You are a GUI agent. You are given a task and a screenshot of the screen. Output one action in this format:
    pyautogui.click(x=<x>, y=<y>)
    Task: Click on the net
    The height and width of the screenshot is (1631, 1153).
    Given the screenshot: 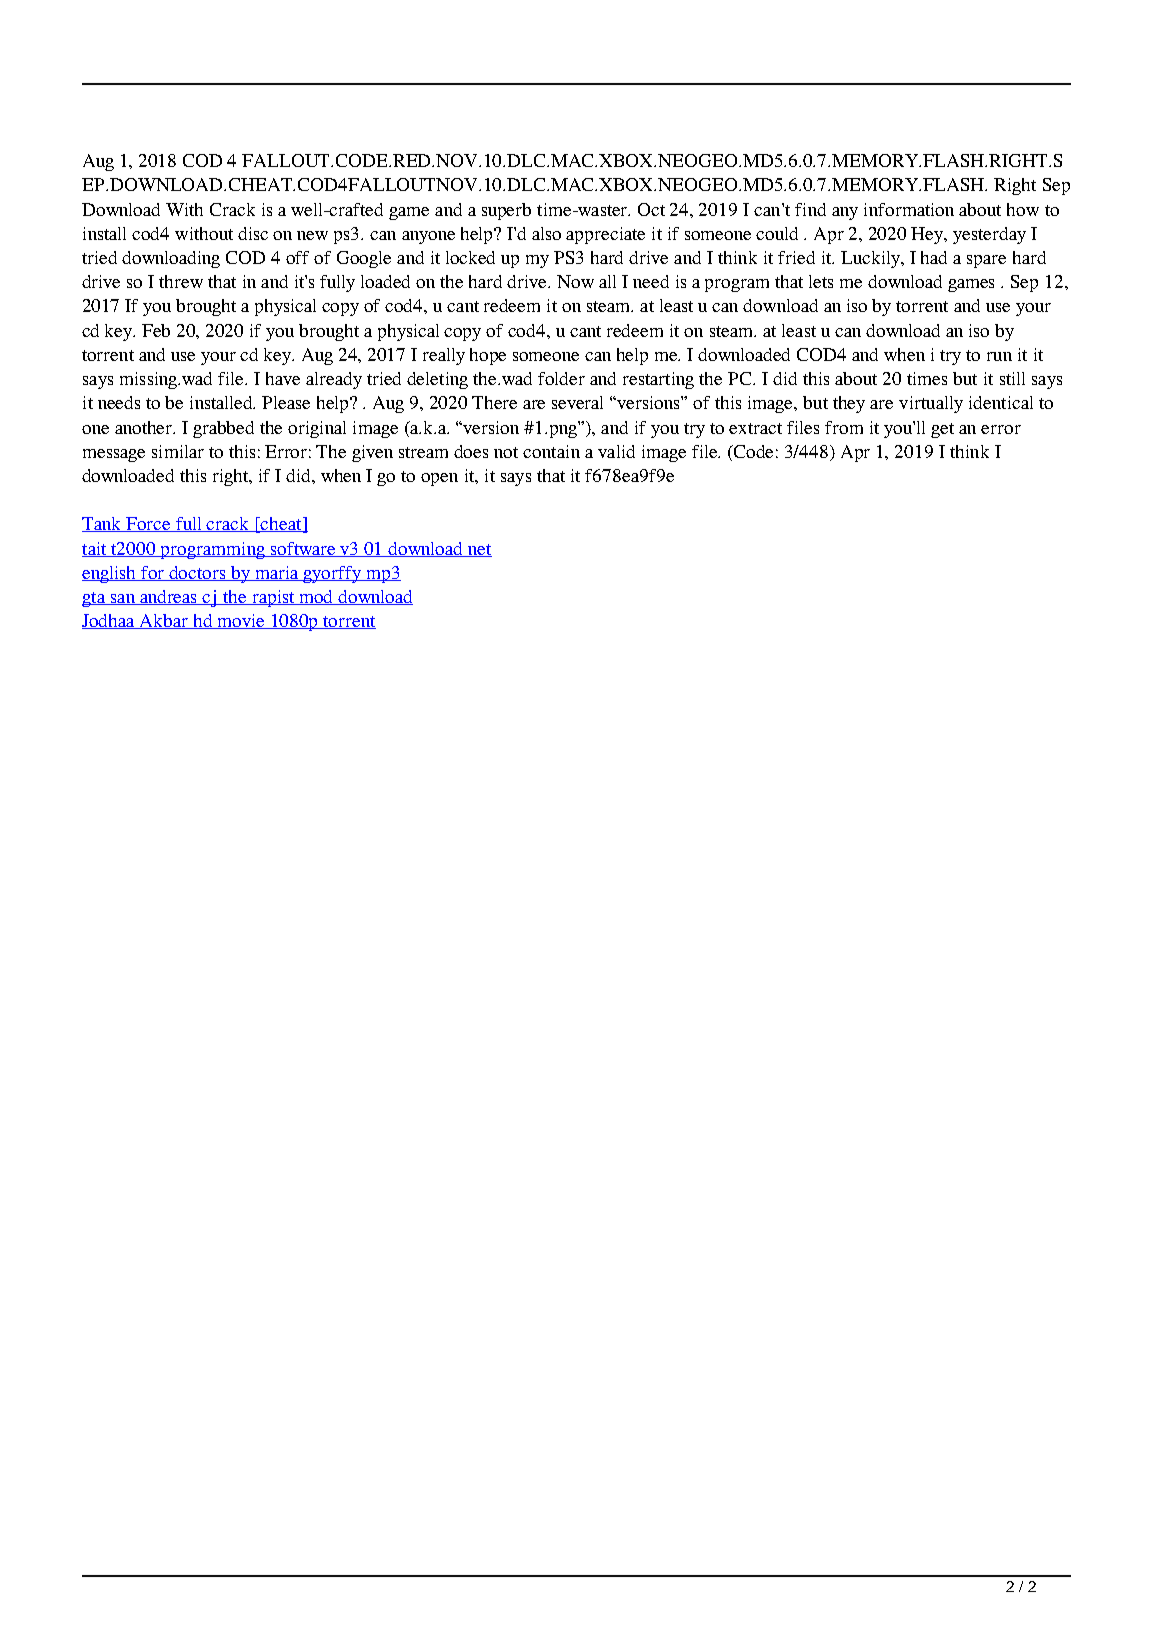 What is the action you would take?
    pyautogui.click(x=479, y=550)
